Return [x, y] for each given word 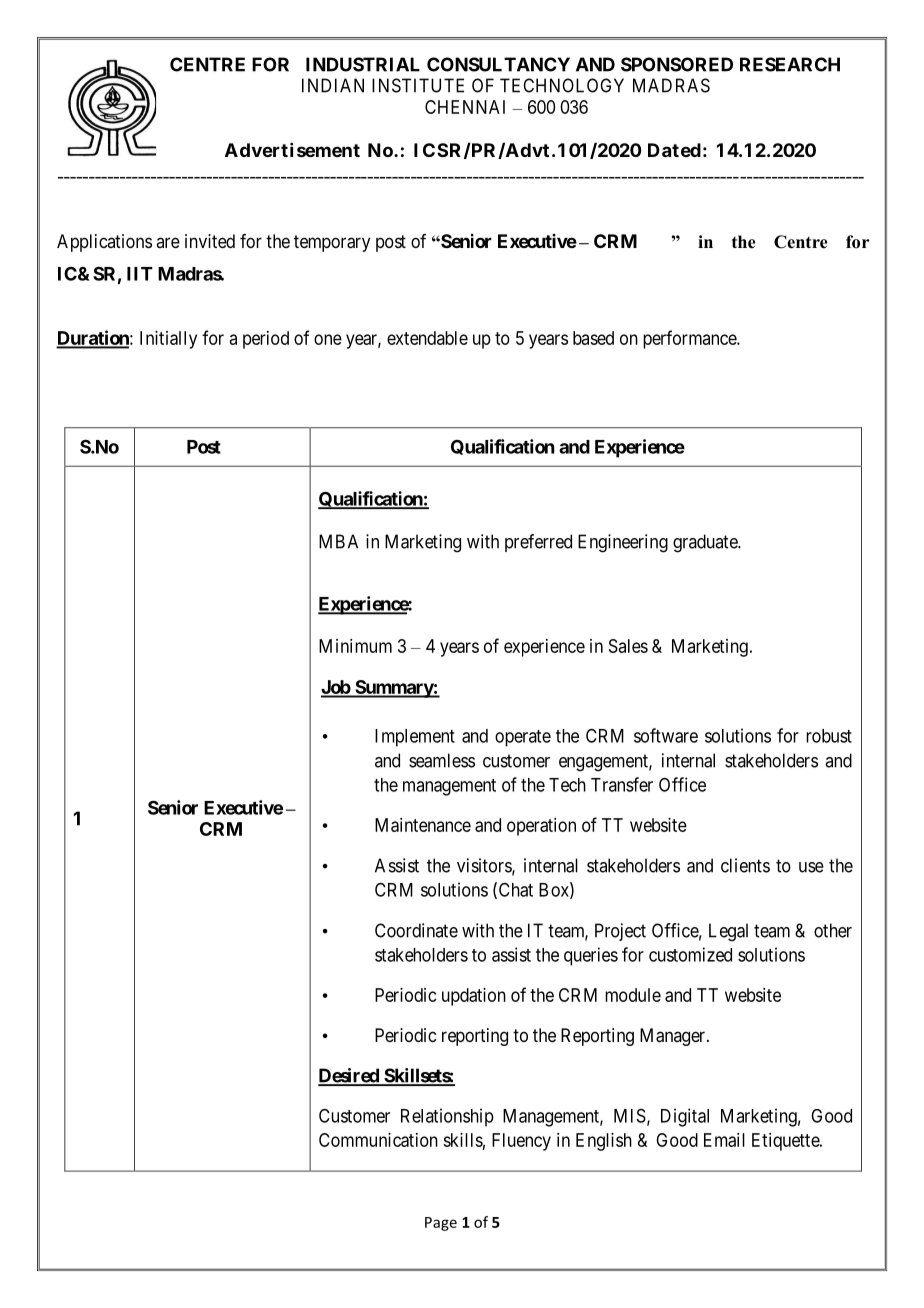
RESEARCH [790, 64]
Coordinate [416, 930]
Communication [378, 1140]
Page [441, 1224]
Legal [728, 932]
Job [336, 688]
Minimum [355, 646]
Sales [628, 646]
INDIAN [333, 85]
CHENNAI [465, 107]
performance [690, 339]
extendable [427, 338]
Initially [168, 340]
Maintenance [423, 825]
